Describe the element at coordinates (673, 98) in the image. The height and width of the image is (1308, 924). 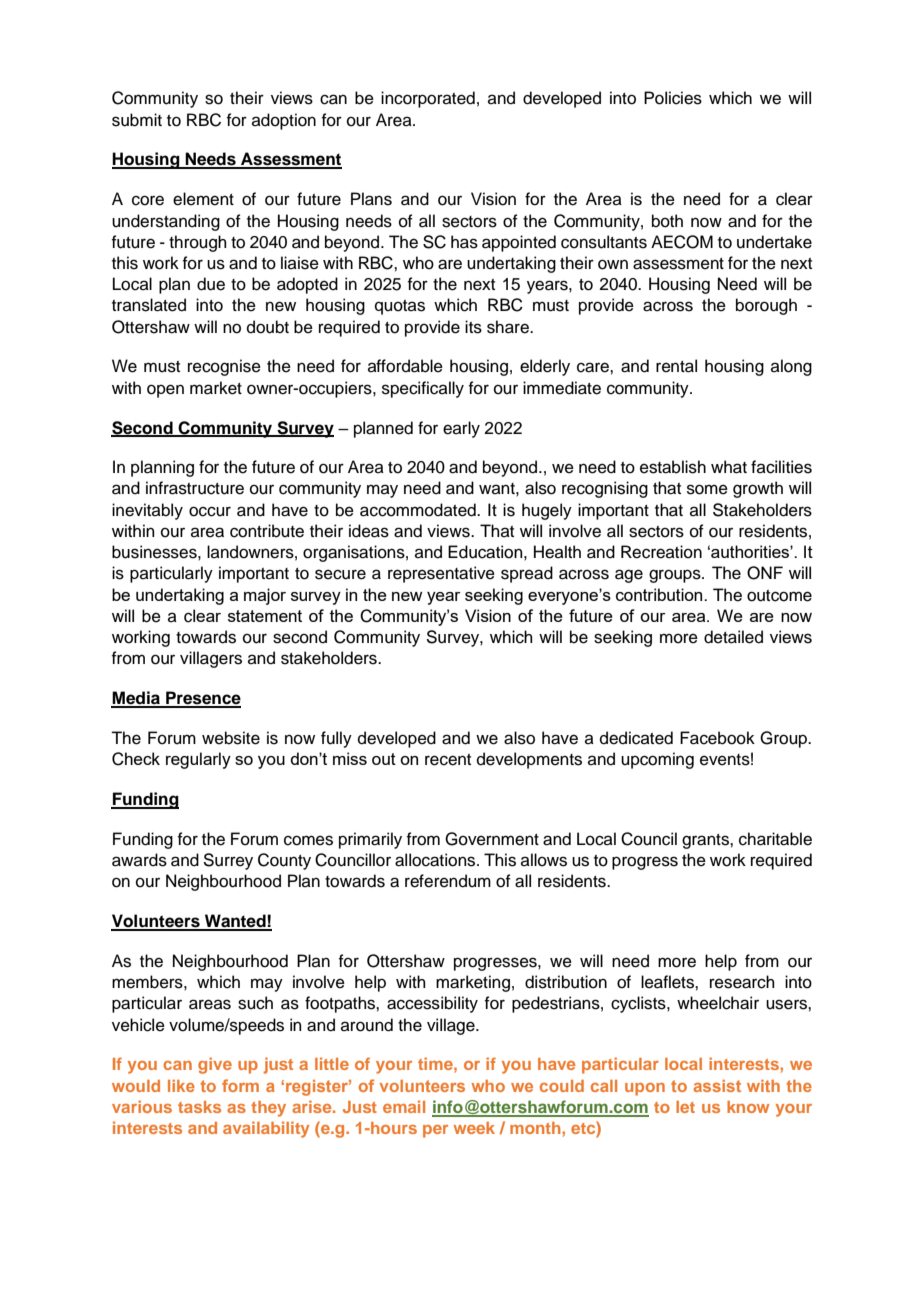
I see `Policies` at that location.
